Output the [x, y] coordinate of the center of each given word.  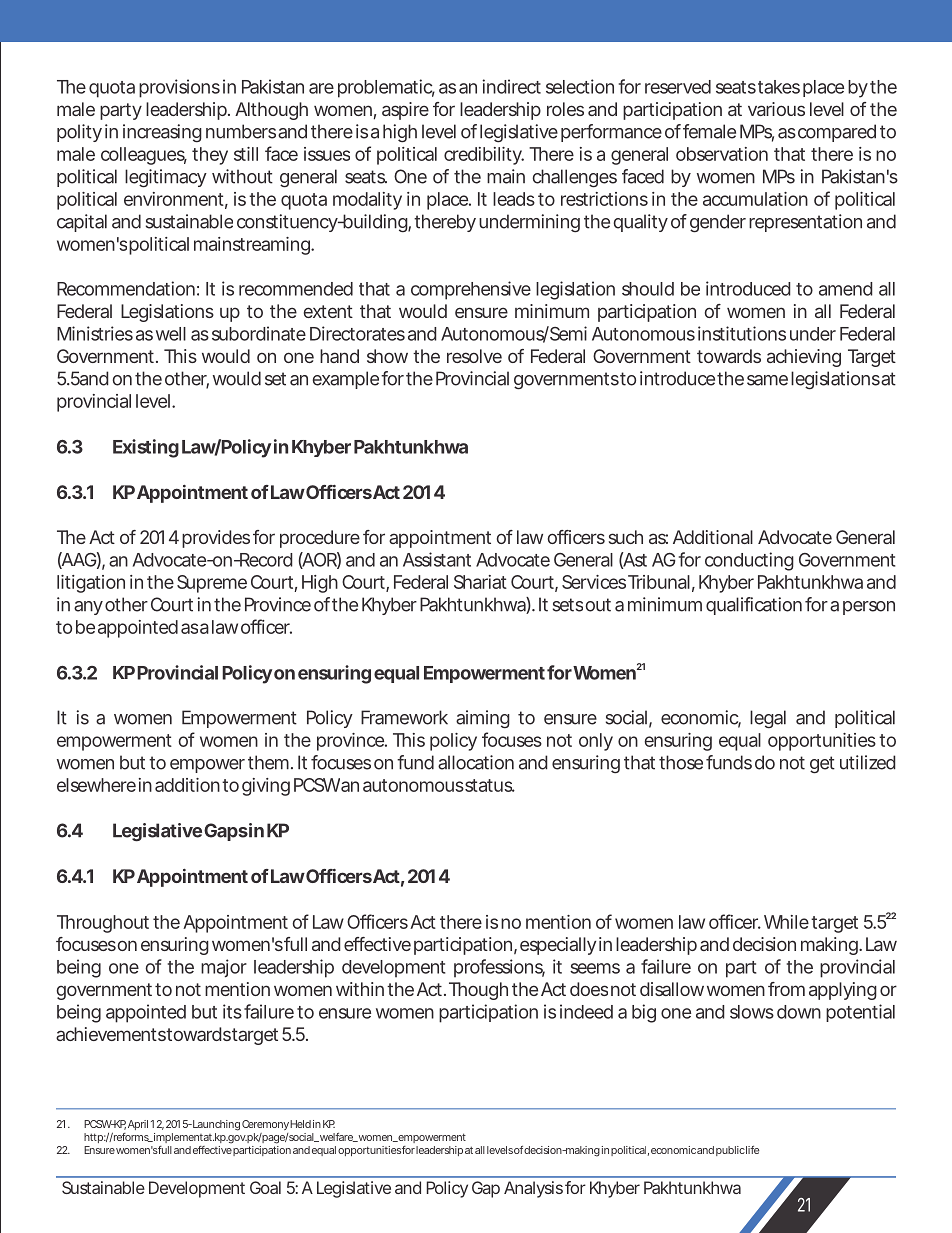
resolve [474, 356]
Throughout [103, 924]
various [776, 109]
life [752, 1150]
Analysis [533, 1189]
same [767, 380]
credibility [484, 156]
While [786, 922]
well [171, 334]
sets [568, 605]
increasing [162, 133]
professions [499, 968]
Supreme [212, 584]
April [138, 1125]
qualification [754, 606]
